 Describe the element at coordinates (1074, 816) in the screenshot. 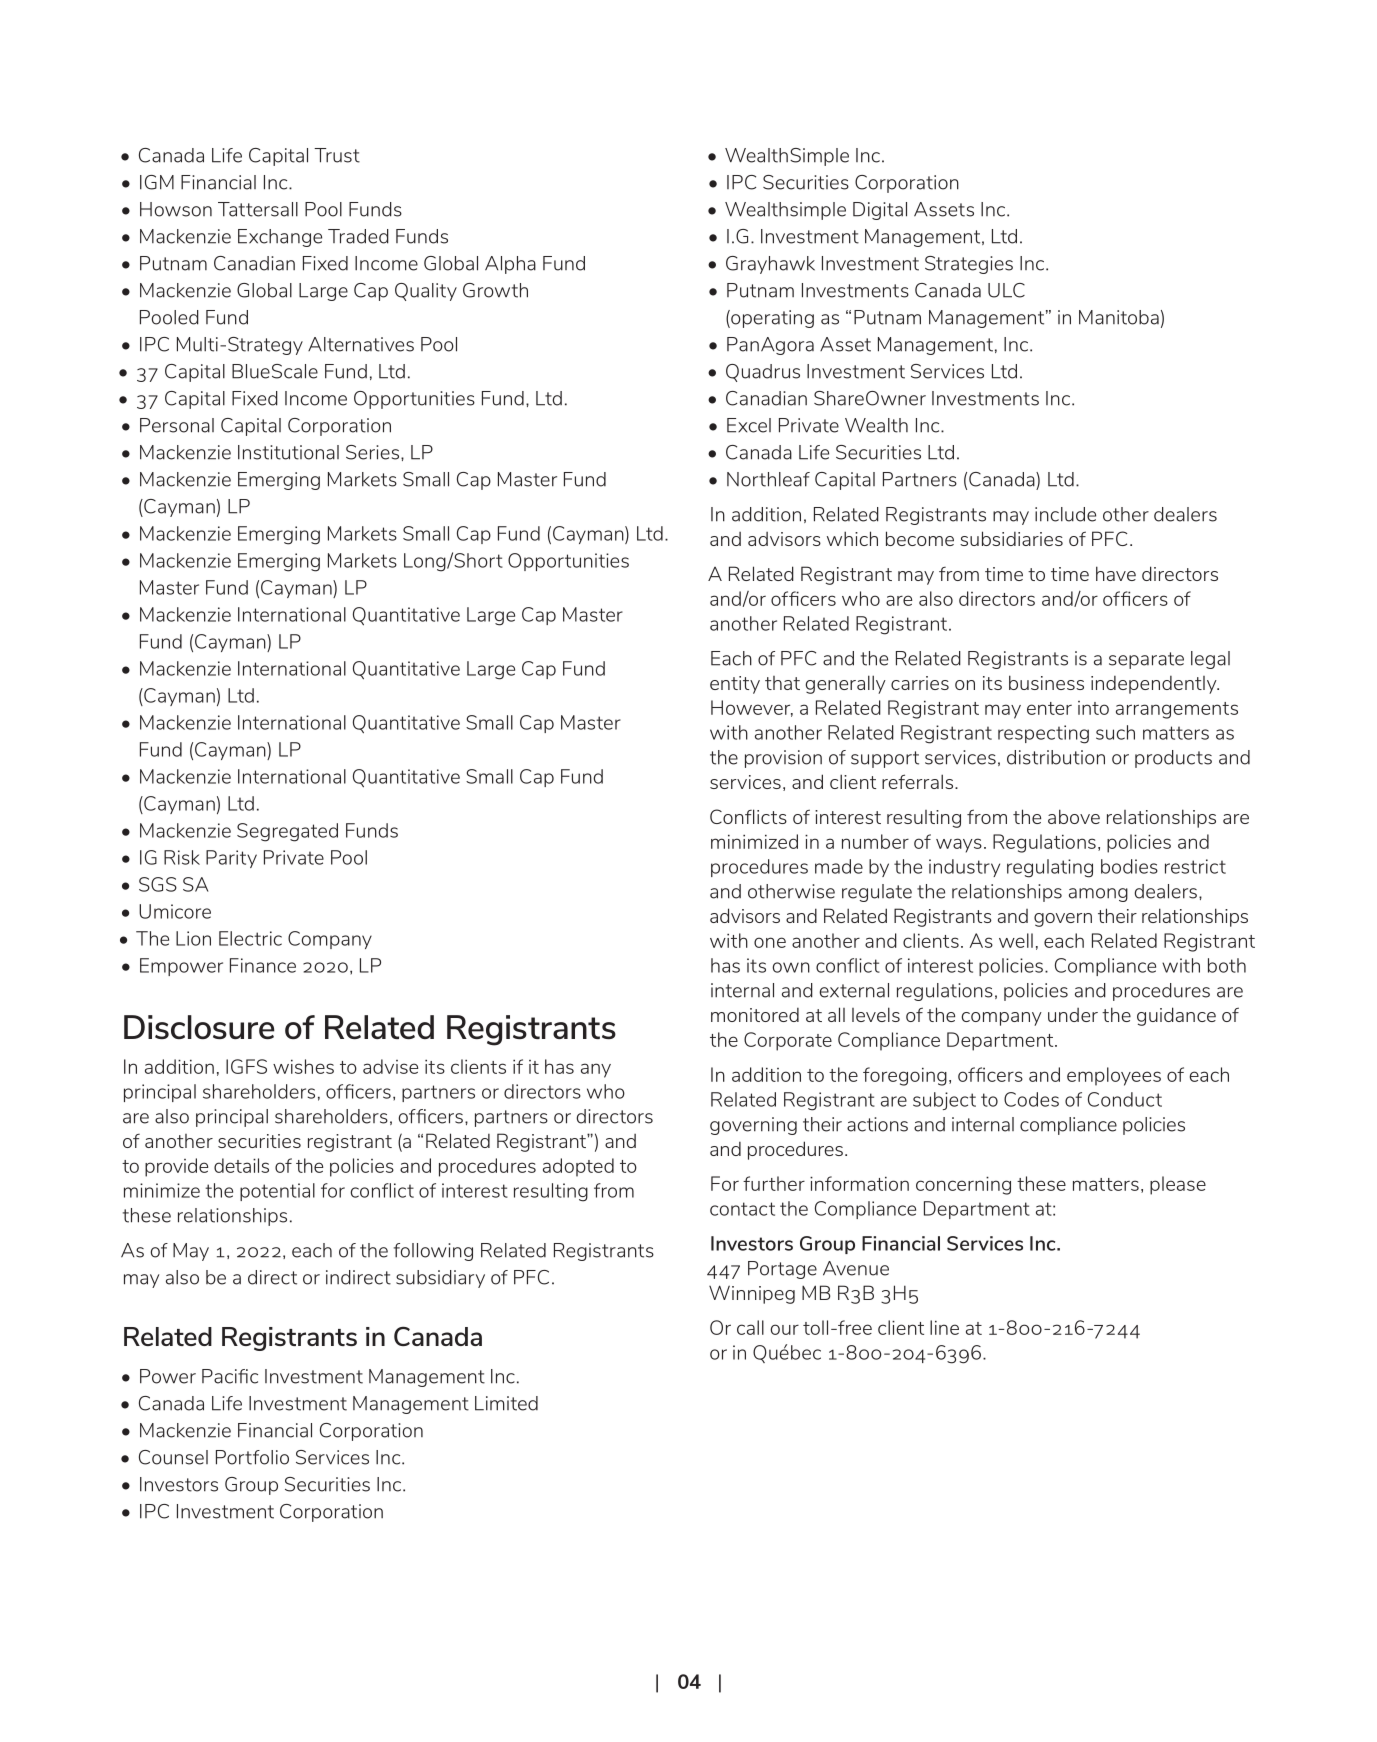

I see `above` at that location.
